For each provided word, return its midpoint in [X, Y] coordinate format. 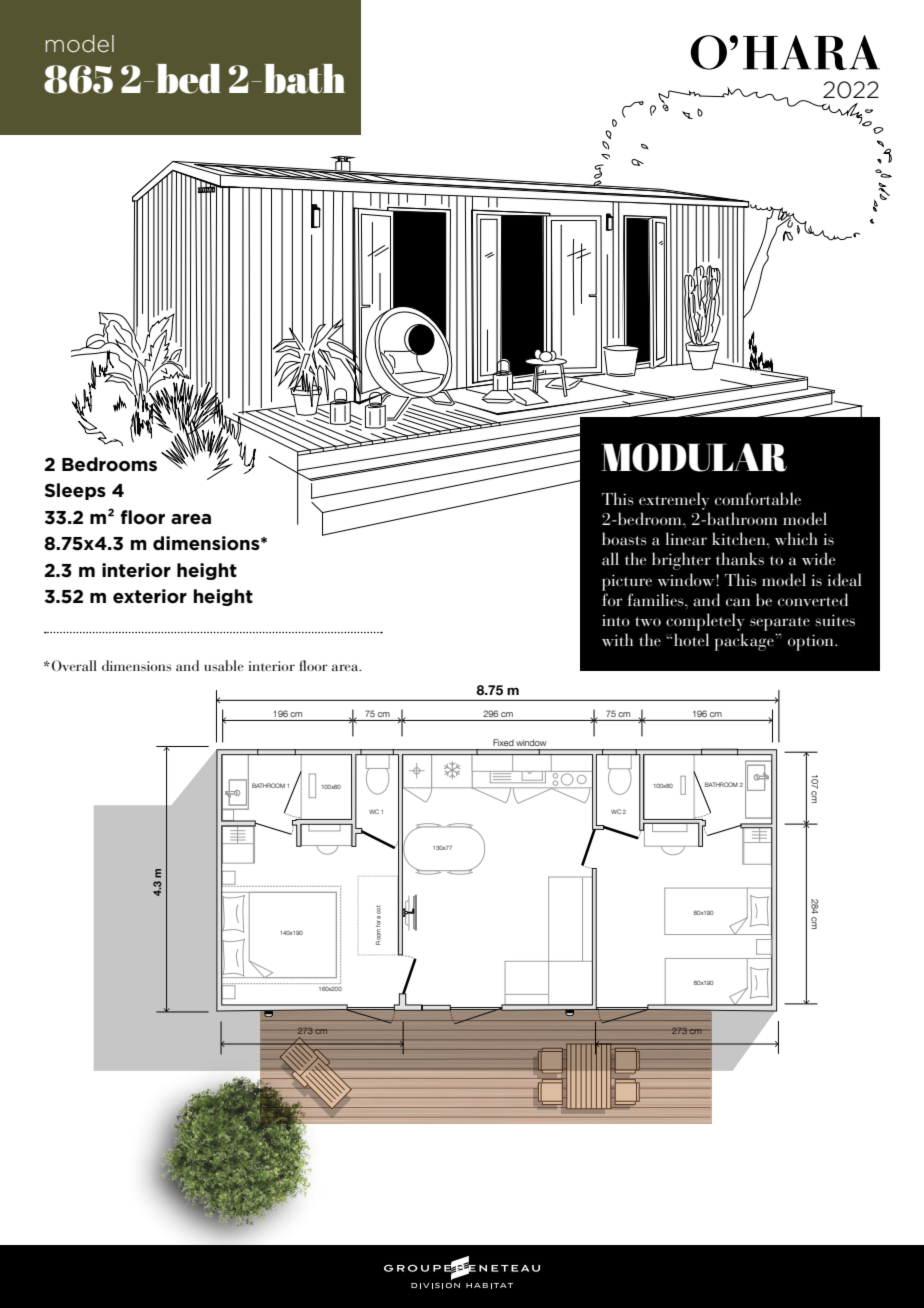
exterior [150, 596]
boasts [624, 539]
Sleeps [75, 491]
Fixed [503, 742]
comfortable [758, 498]
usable [224, 665]
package [745, 642]
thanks [740, 559]
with [617, 639]
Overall [74, 665]
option [812, 642]
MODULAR [694, 457]
